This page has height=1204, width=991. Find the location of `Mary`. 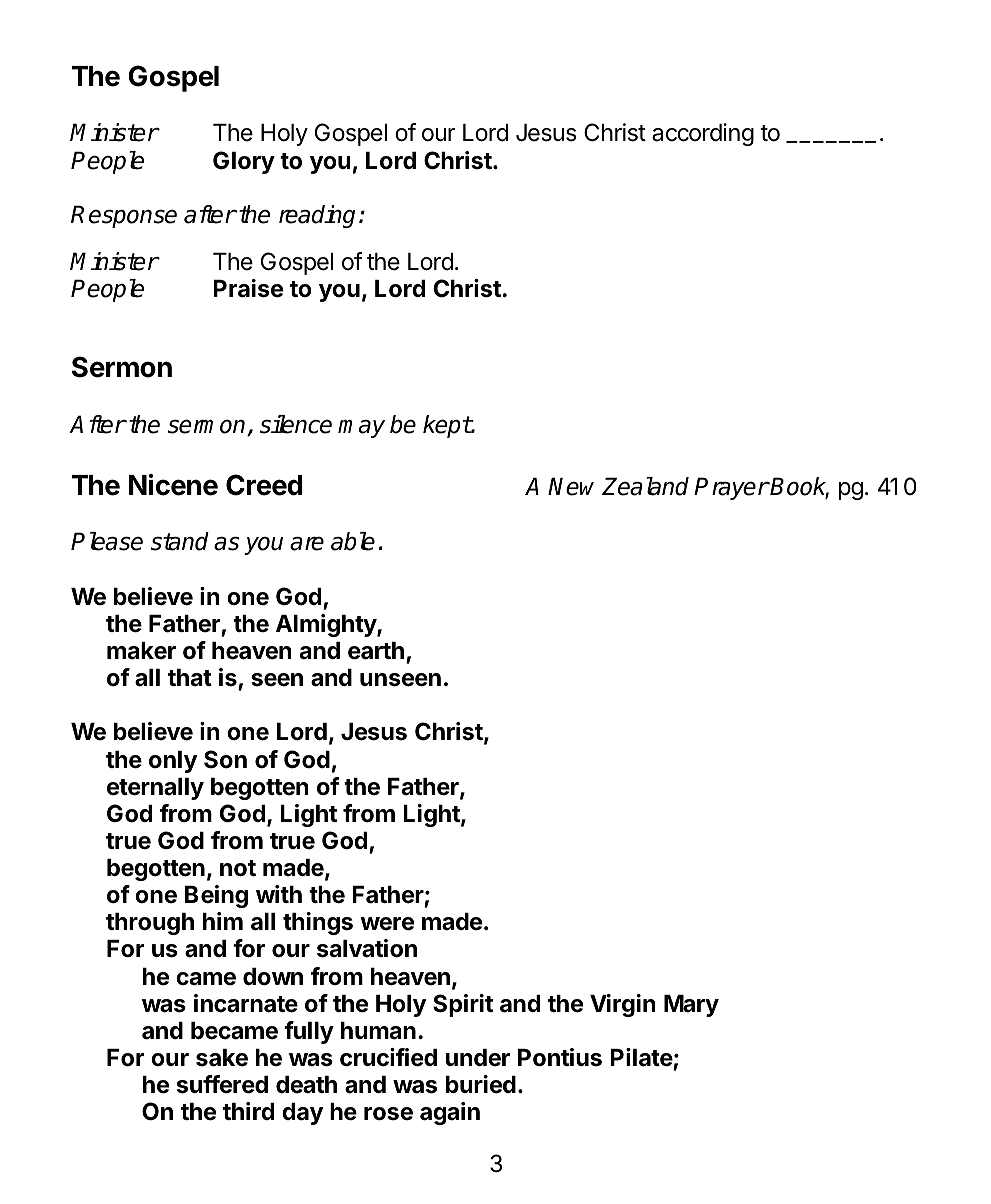

Mary is located at coordinates (691, 1006).
